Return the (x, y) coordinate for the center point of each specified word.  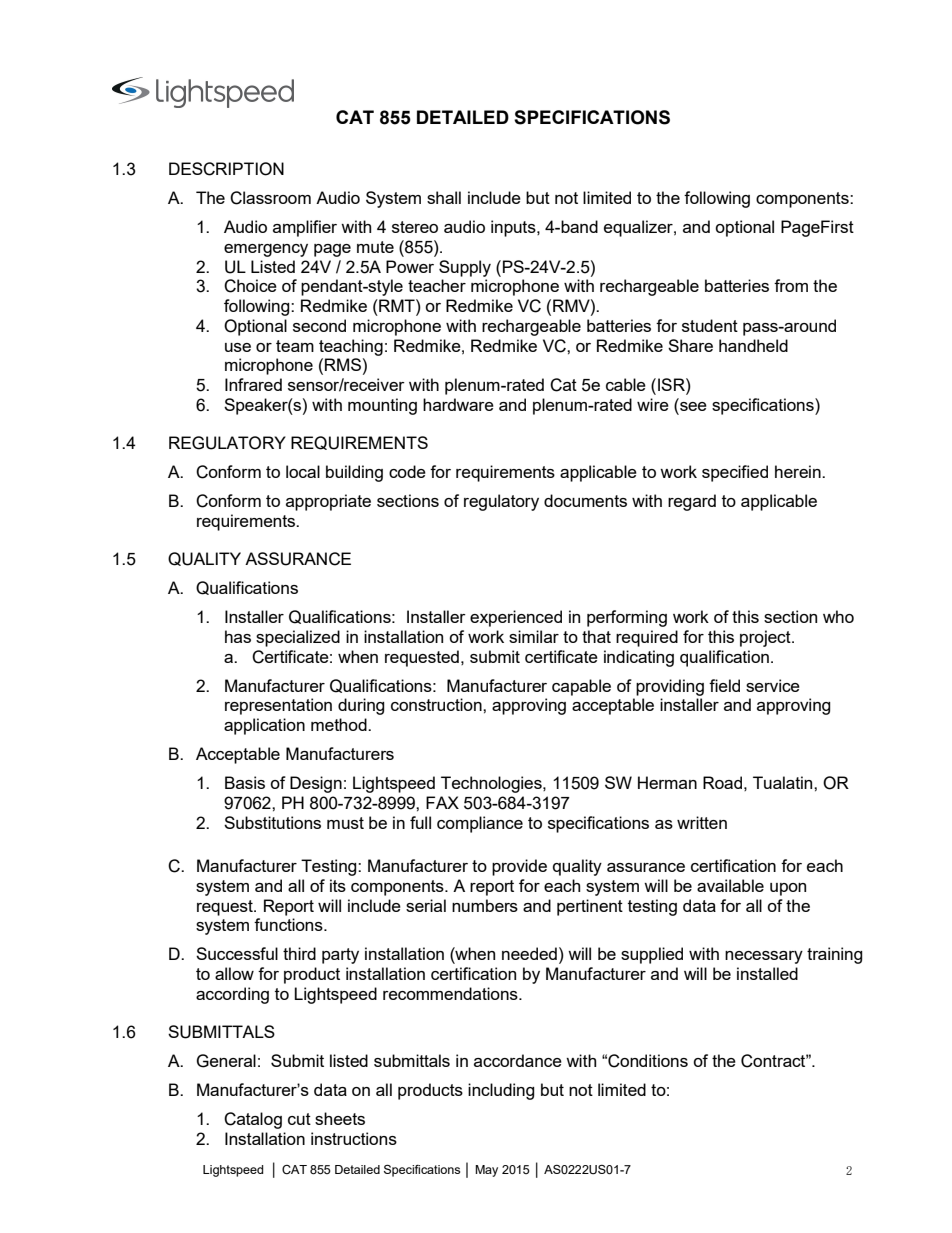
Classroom (270, 198)
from (791, 285)
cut (299, 1119)
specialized (298, 638)
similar (534, 636)
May (486, 1171)
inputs (514, 228)
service (773, 685)
